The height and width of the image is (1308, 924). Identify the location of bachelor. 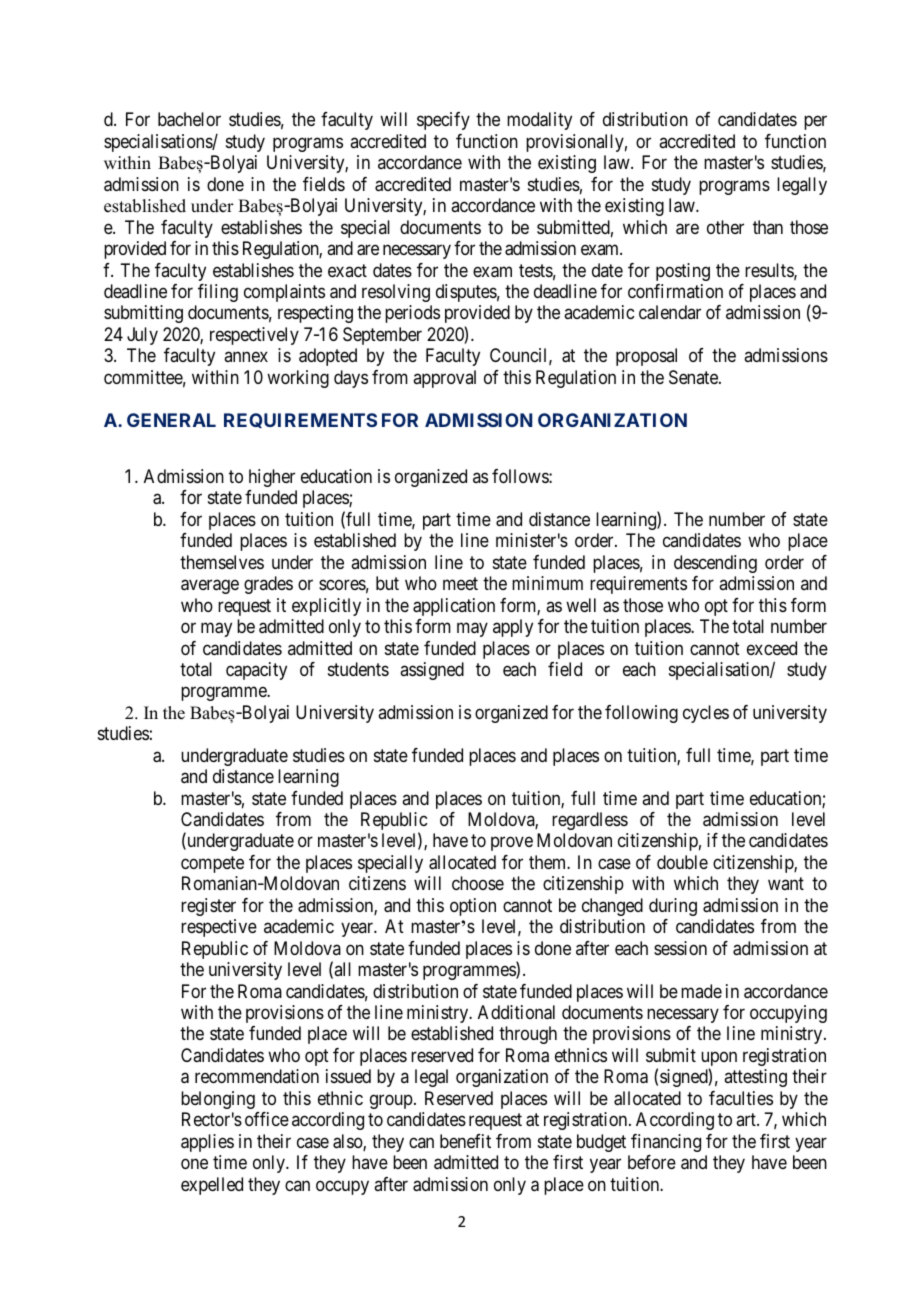
(189, 119).
